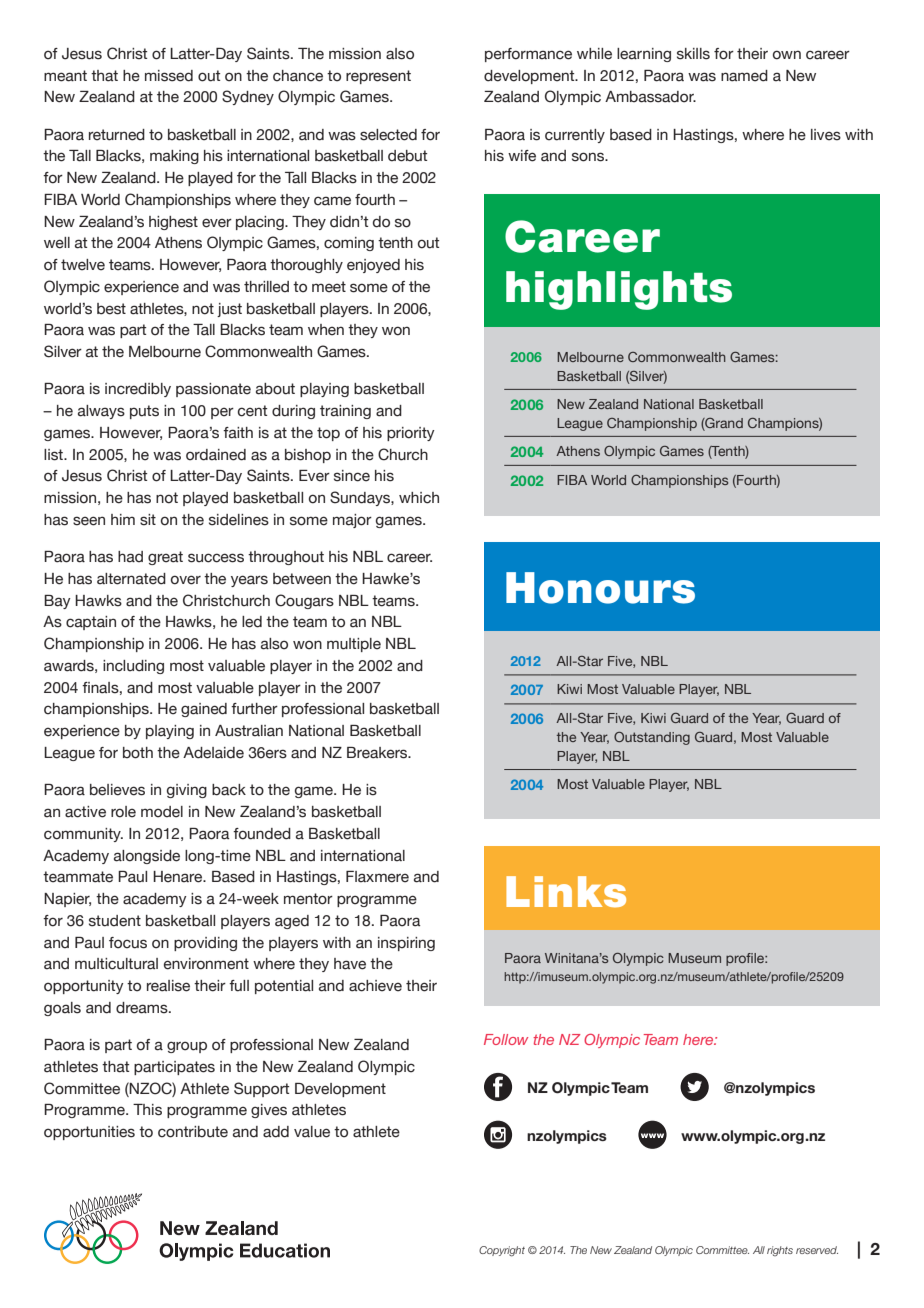  I want to click on including, so click(133, 667).
